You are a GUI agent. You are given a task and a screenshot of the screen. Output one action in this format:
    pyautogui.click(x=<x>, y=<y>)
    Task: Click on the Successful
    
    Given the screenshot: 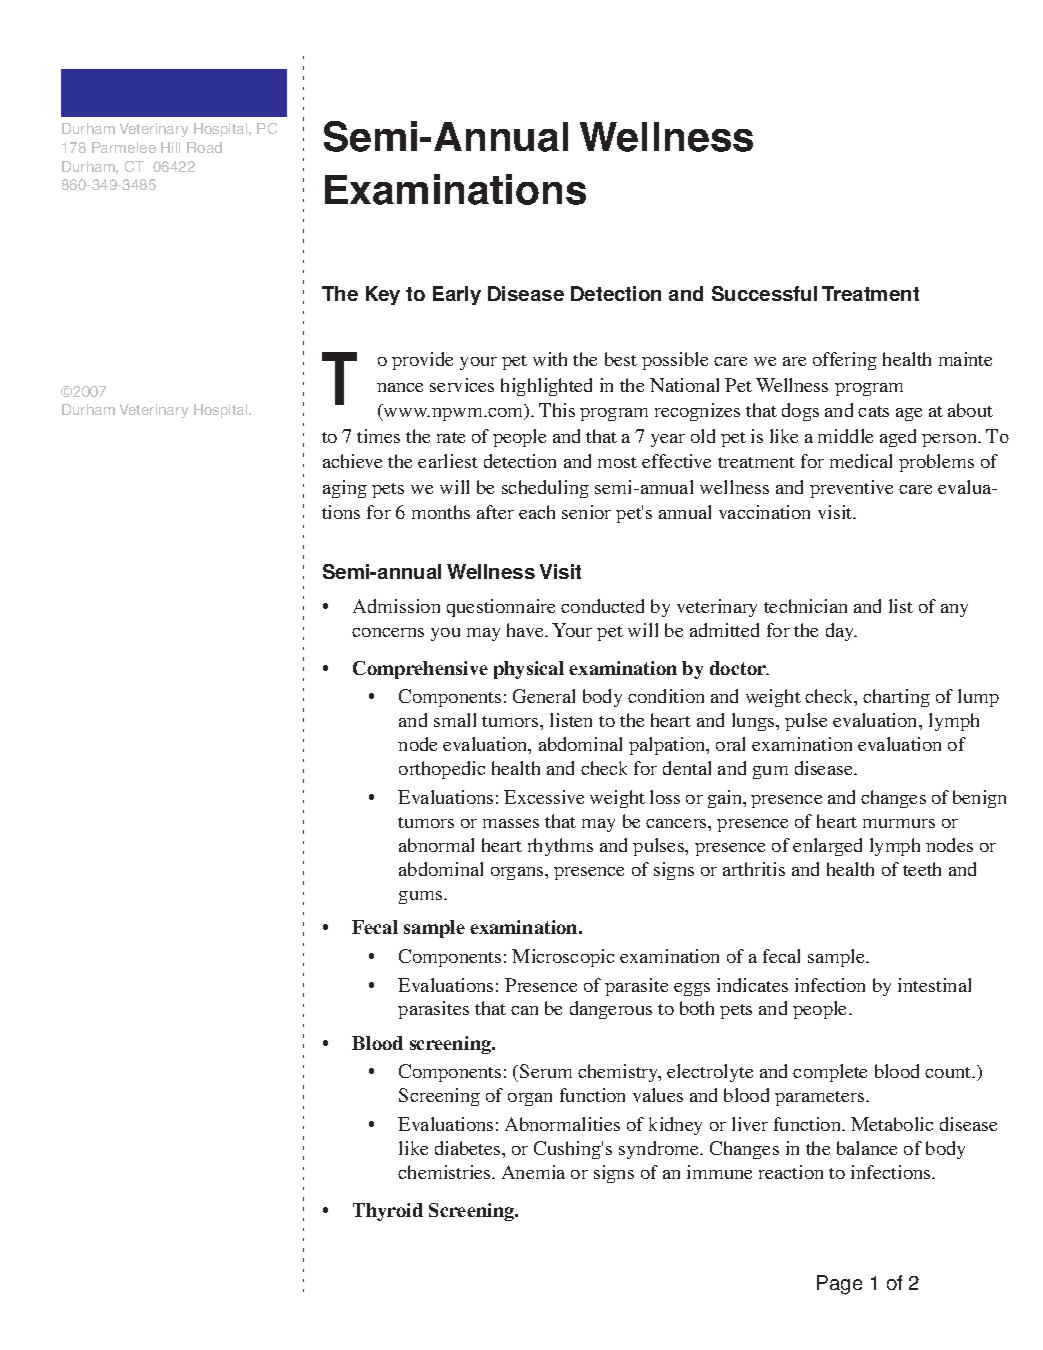 What is the action you would take?
    pyautogui.click(x=764, y=293)
